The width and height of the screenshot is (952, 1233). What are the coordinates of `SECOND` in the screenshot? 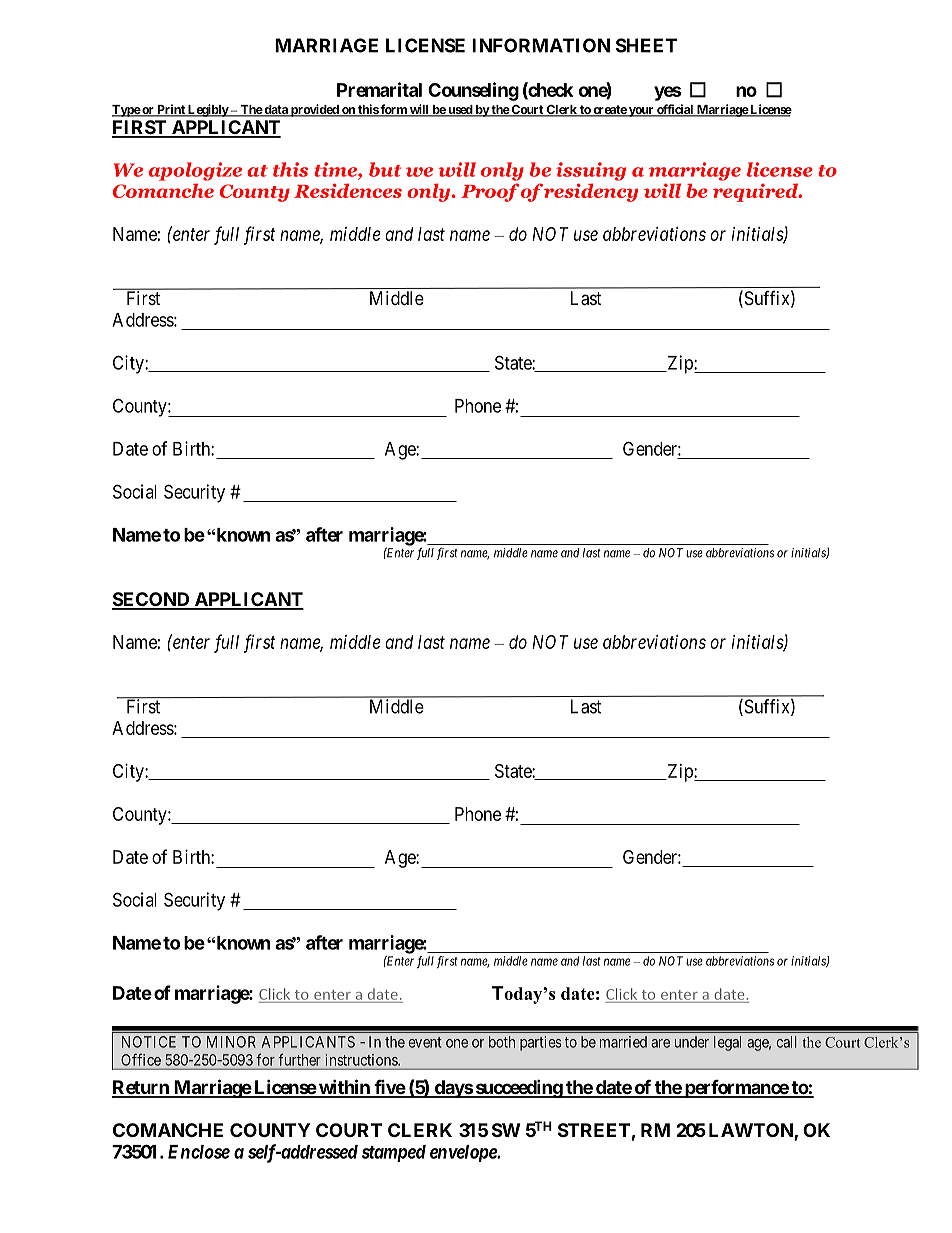 It's located at (152, 600).
